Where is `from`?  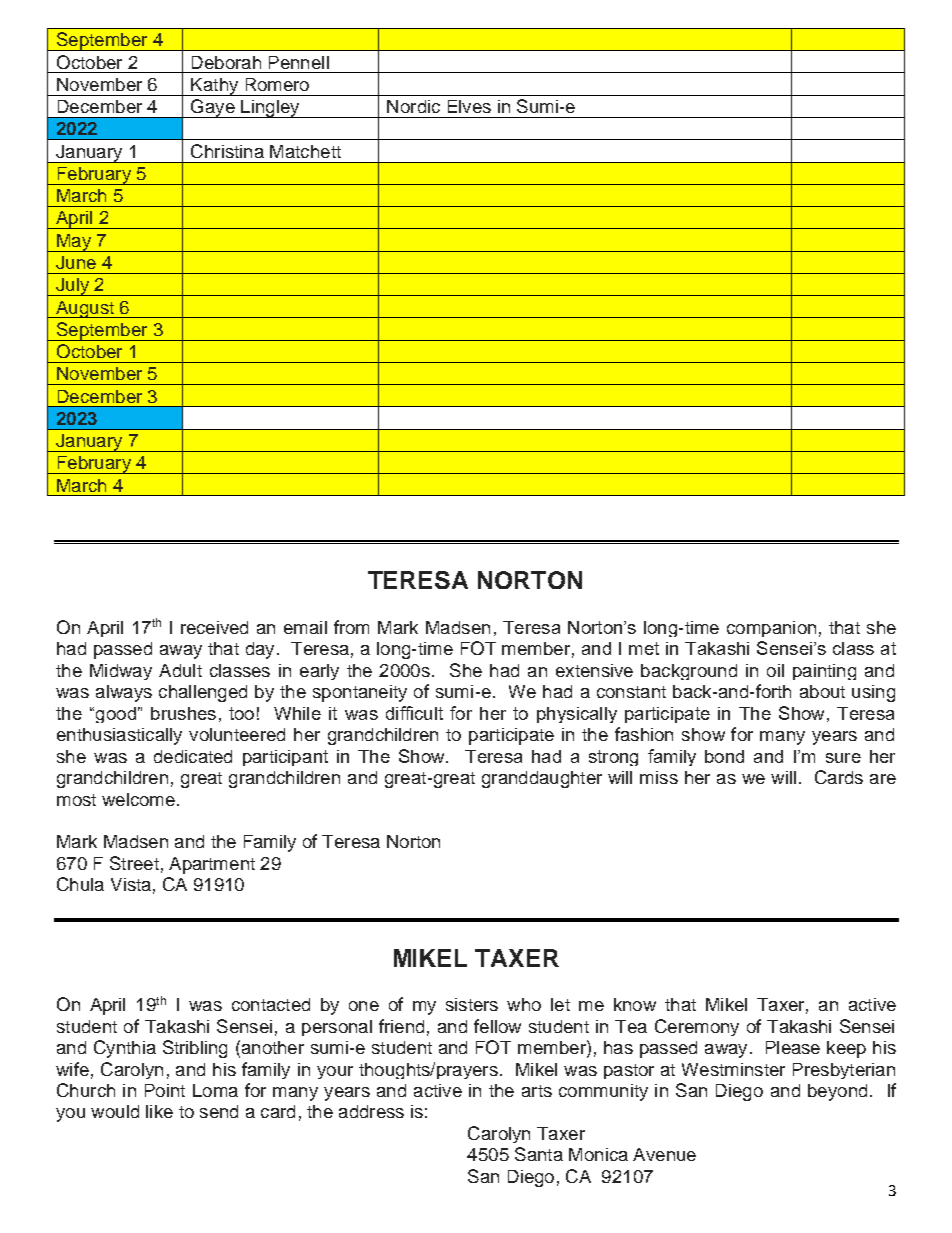 from is located at coordinates (351, 627).
